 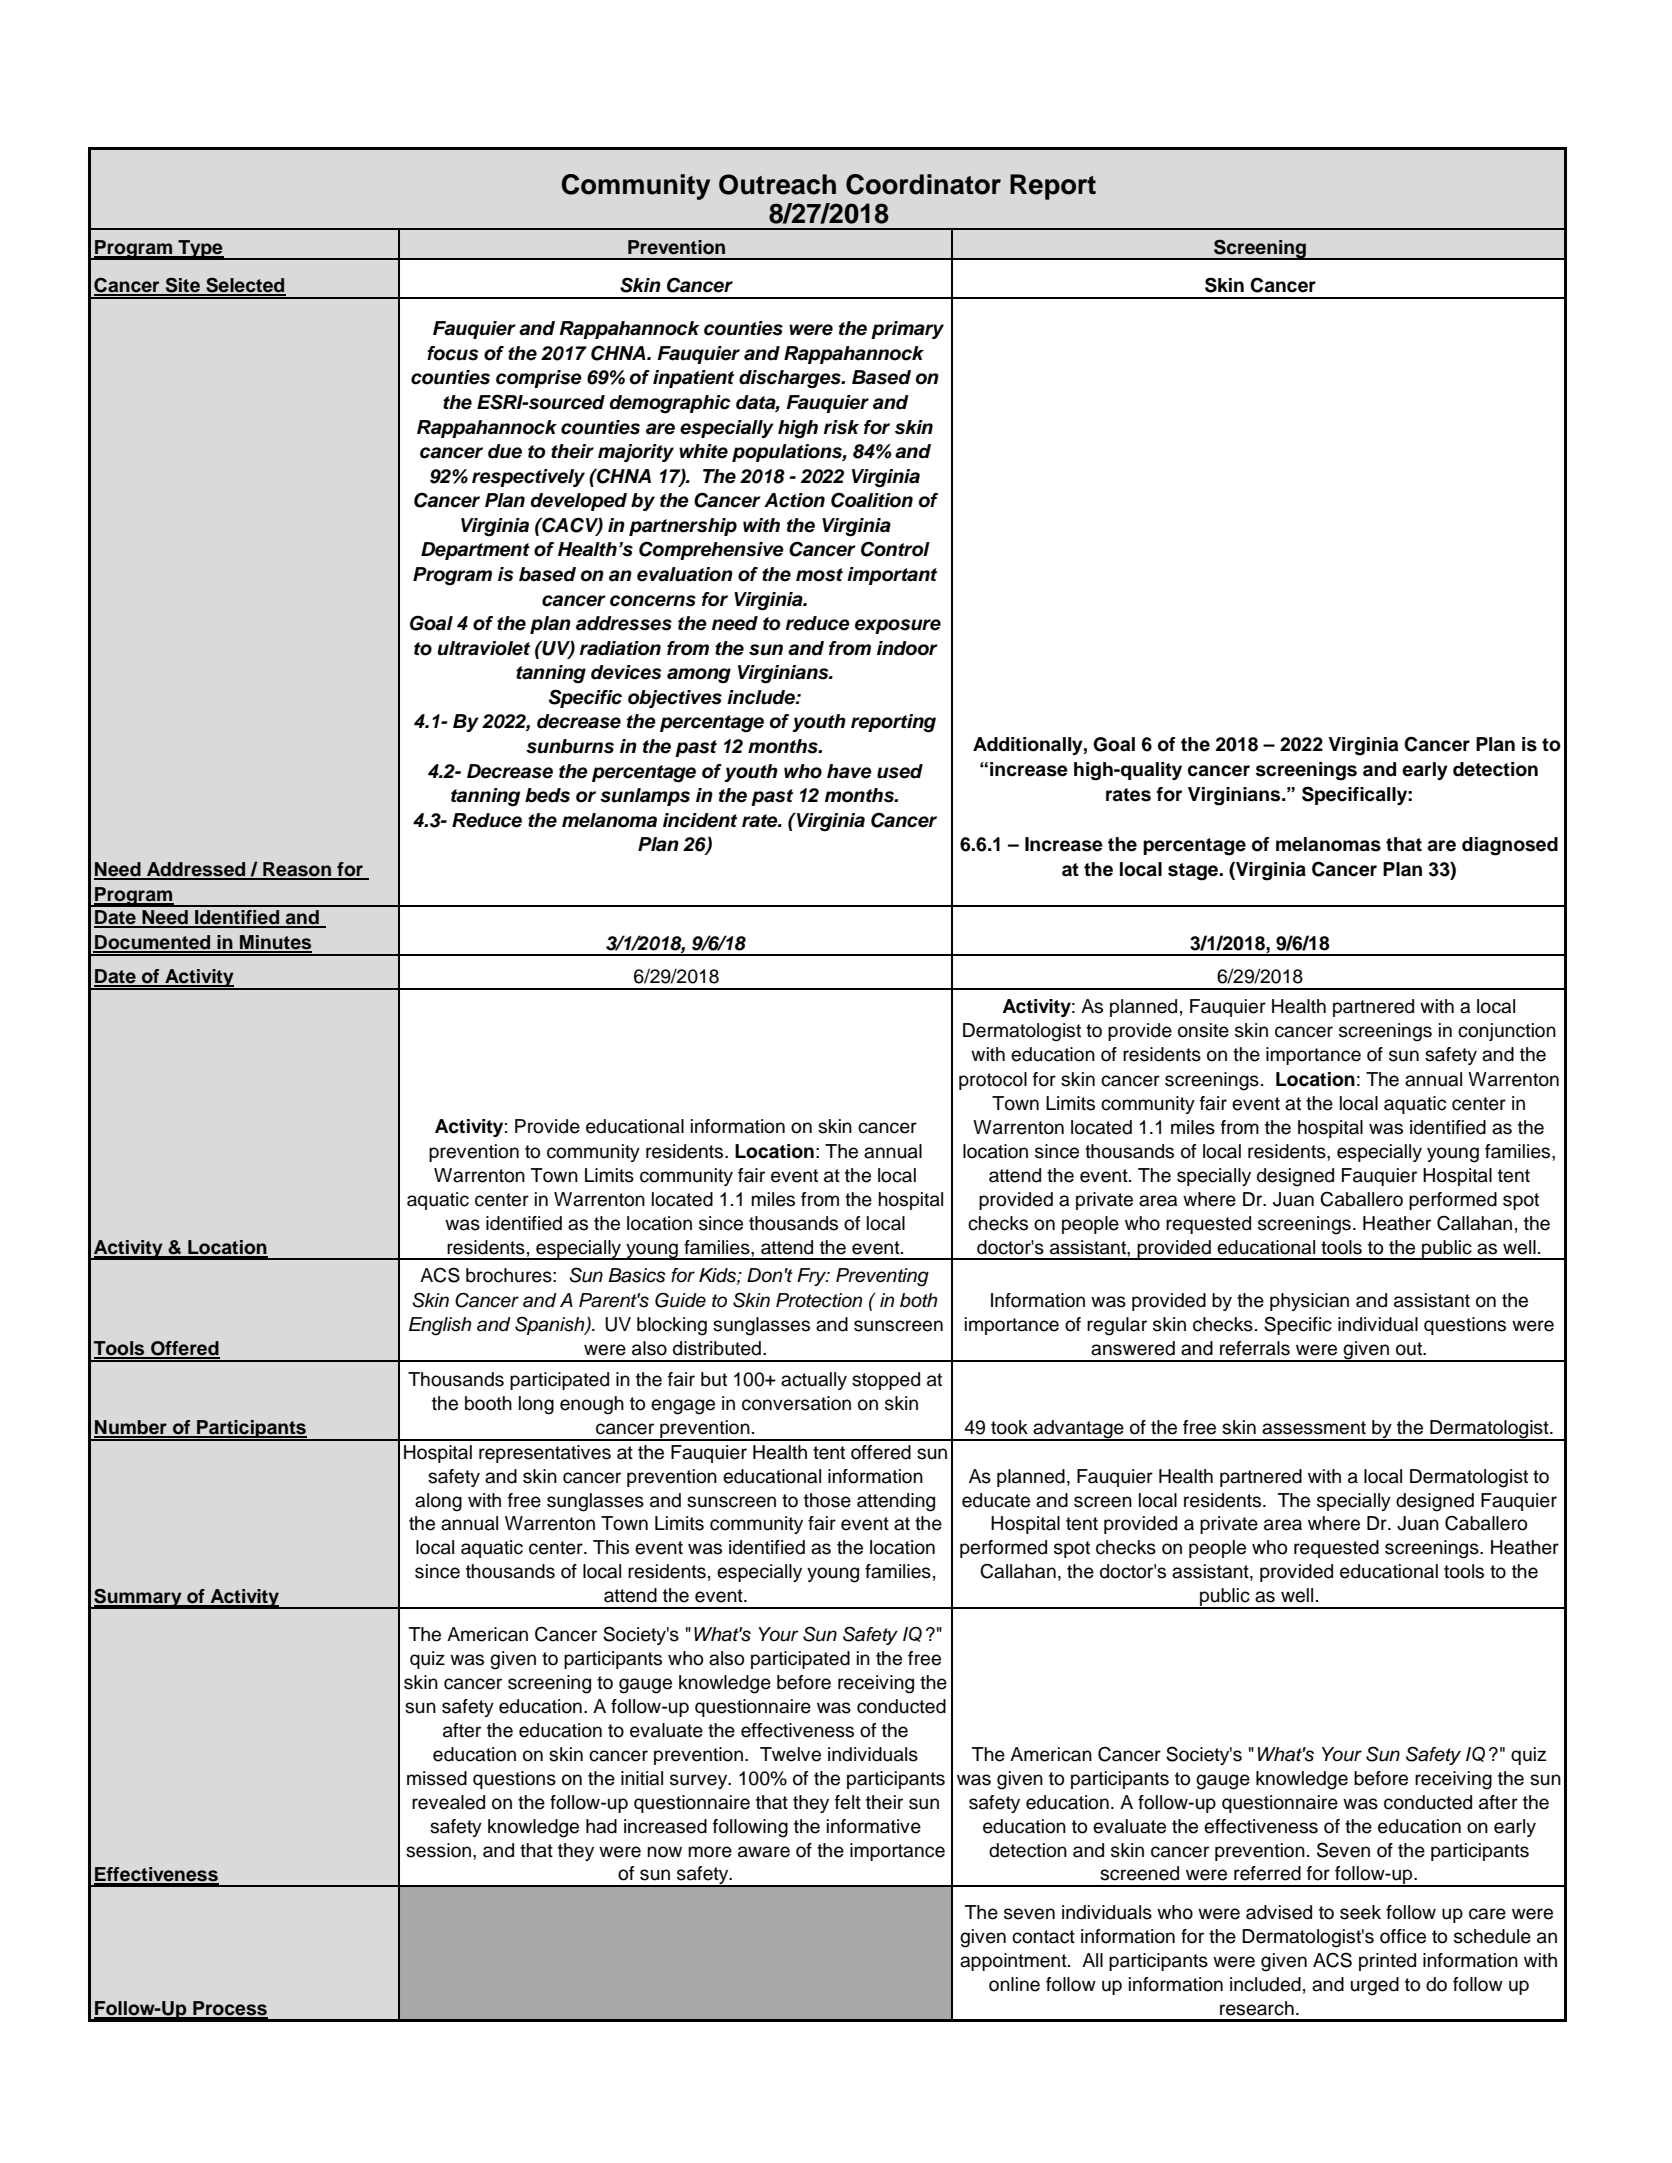 What do you see at coordinates (993, 1081) in the screenshot?
I see `protocol` at bounding box center [993, 1081].
